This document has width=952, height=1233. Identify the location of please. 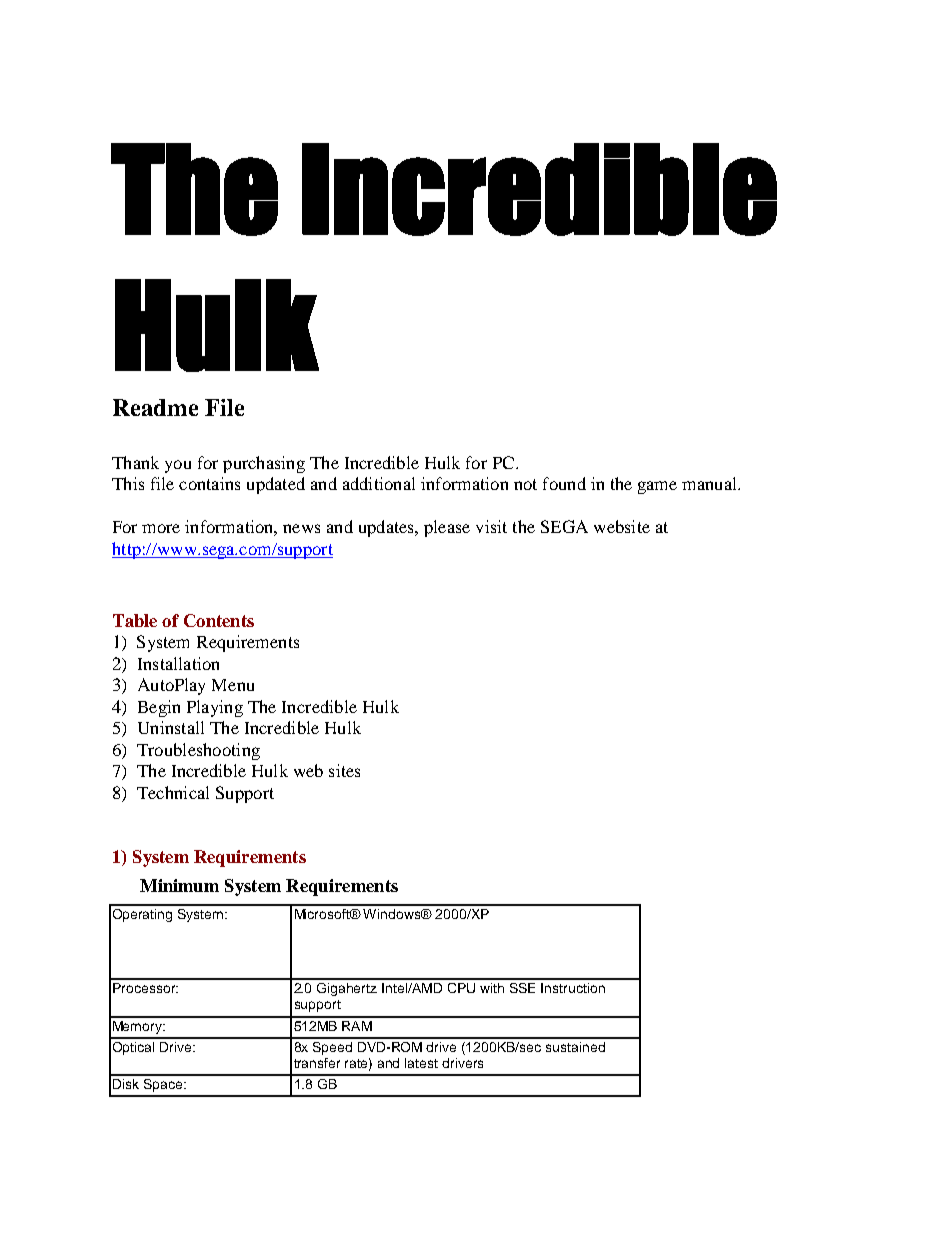
(447, 528).
